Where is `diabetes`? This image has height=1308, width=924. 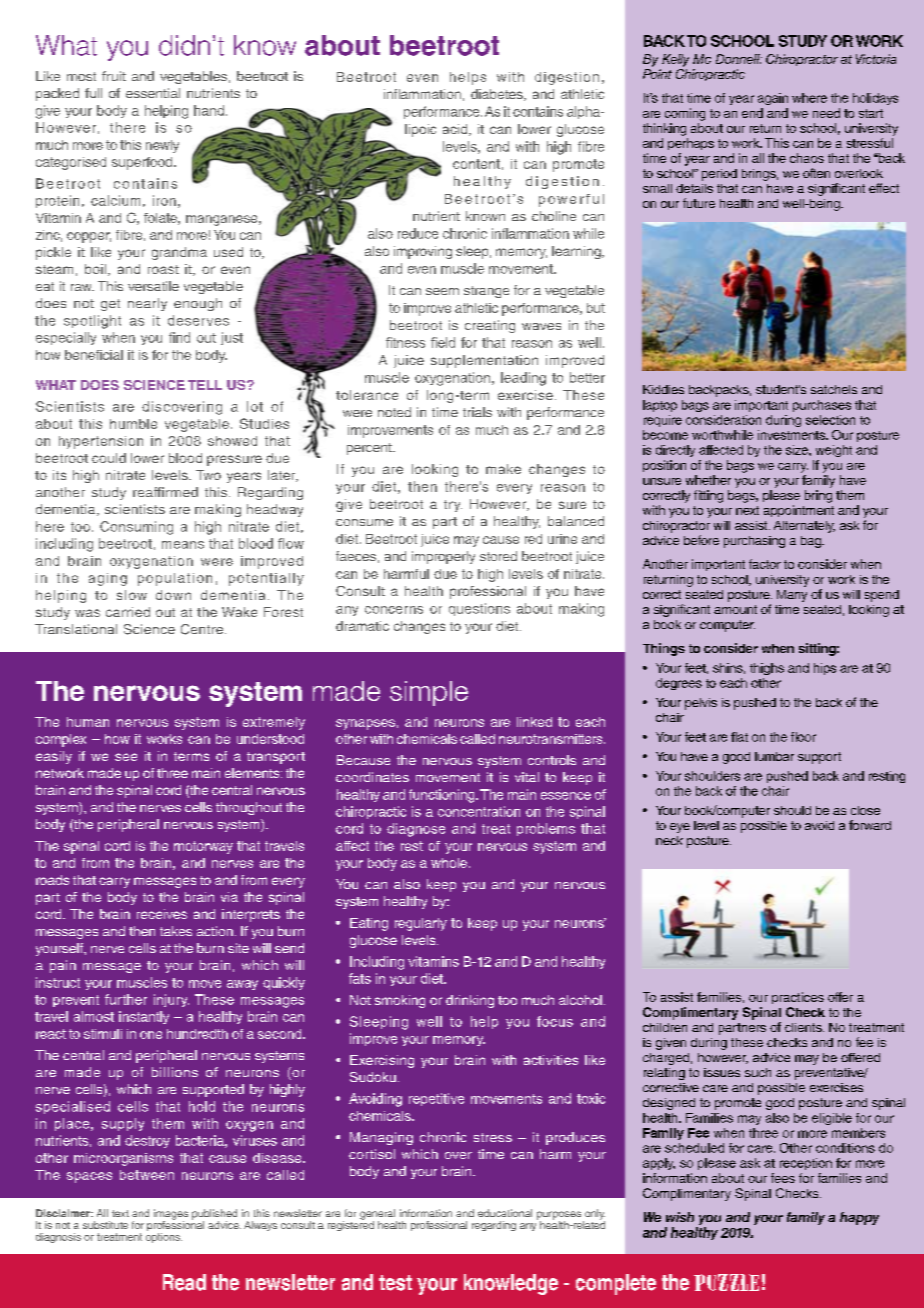
diabetes is located at coordinates (498, 95).
